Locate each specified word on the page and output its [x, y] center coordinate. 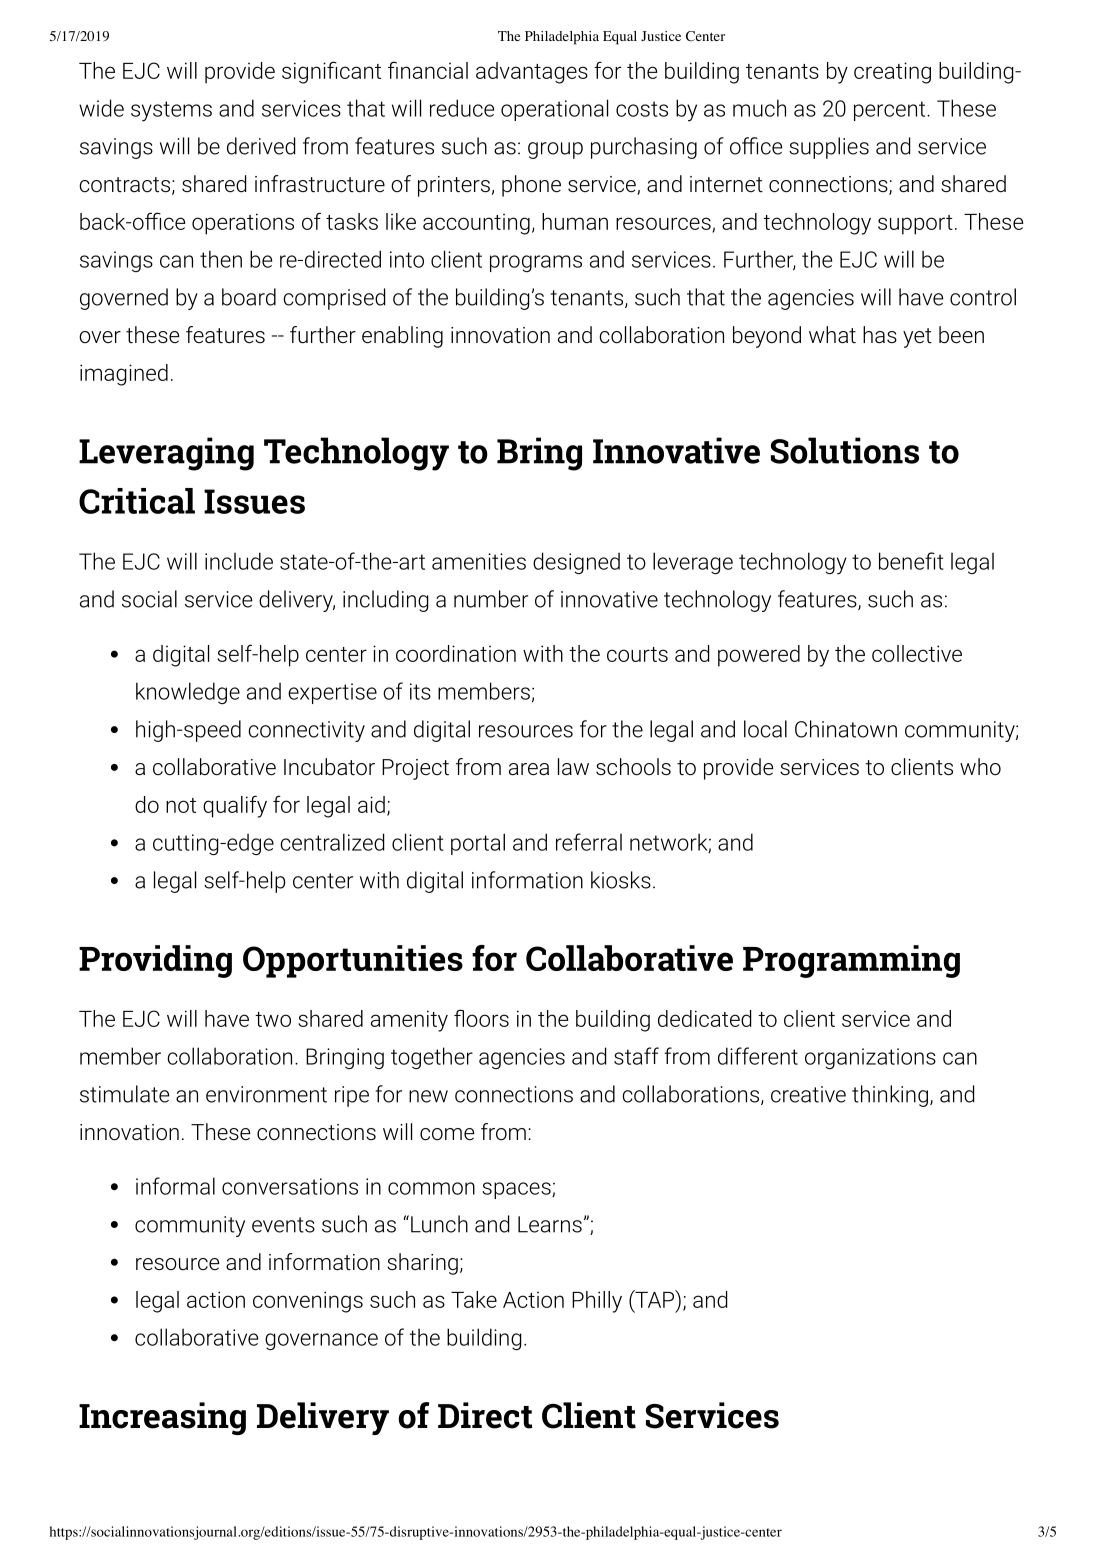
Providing [155, 961]
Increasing [162, 1418]
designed [576, 563]
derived [261, 146]
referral [589, 842]
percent [891, 111]
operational [554, 110]
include [239, 561]
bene [903, 561]
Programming [851, 961]
